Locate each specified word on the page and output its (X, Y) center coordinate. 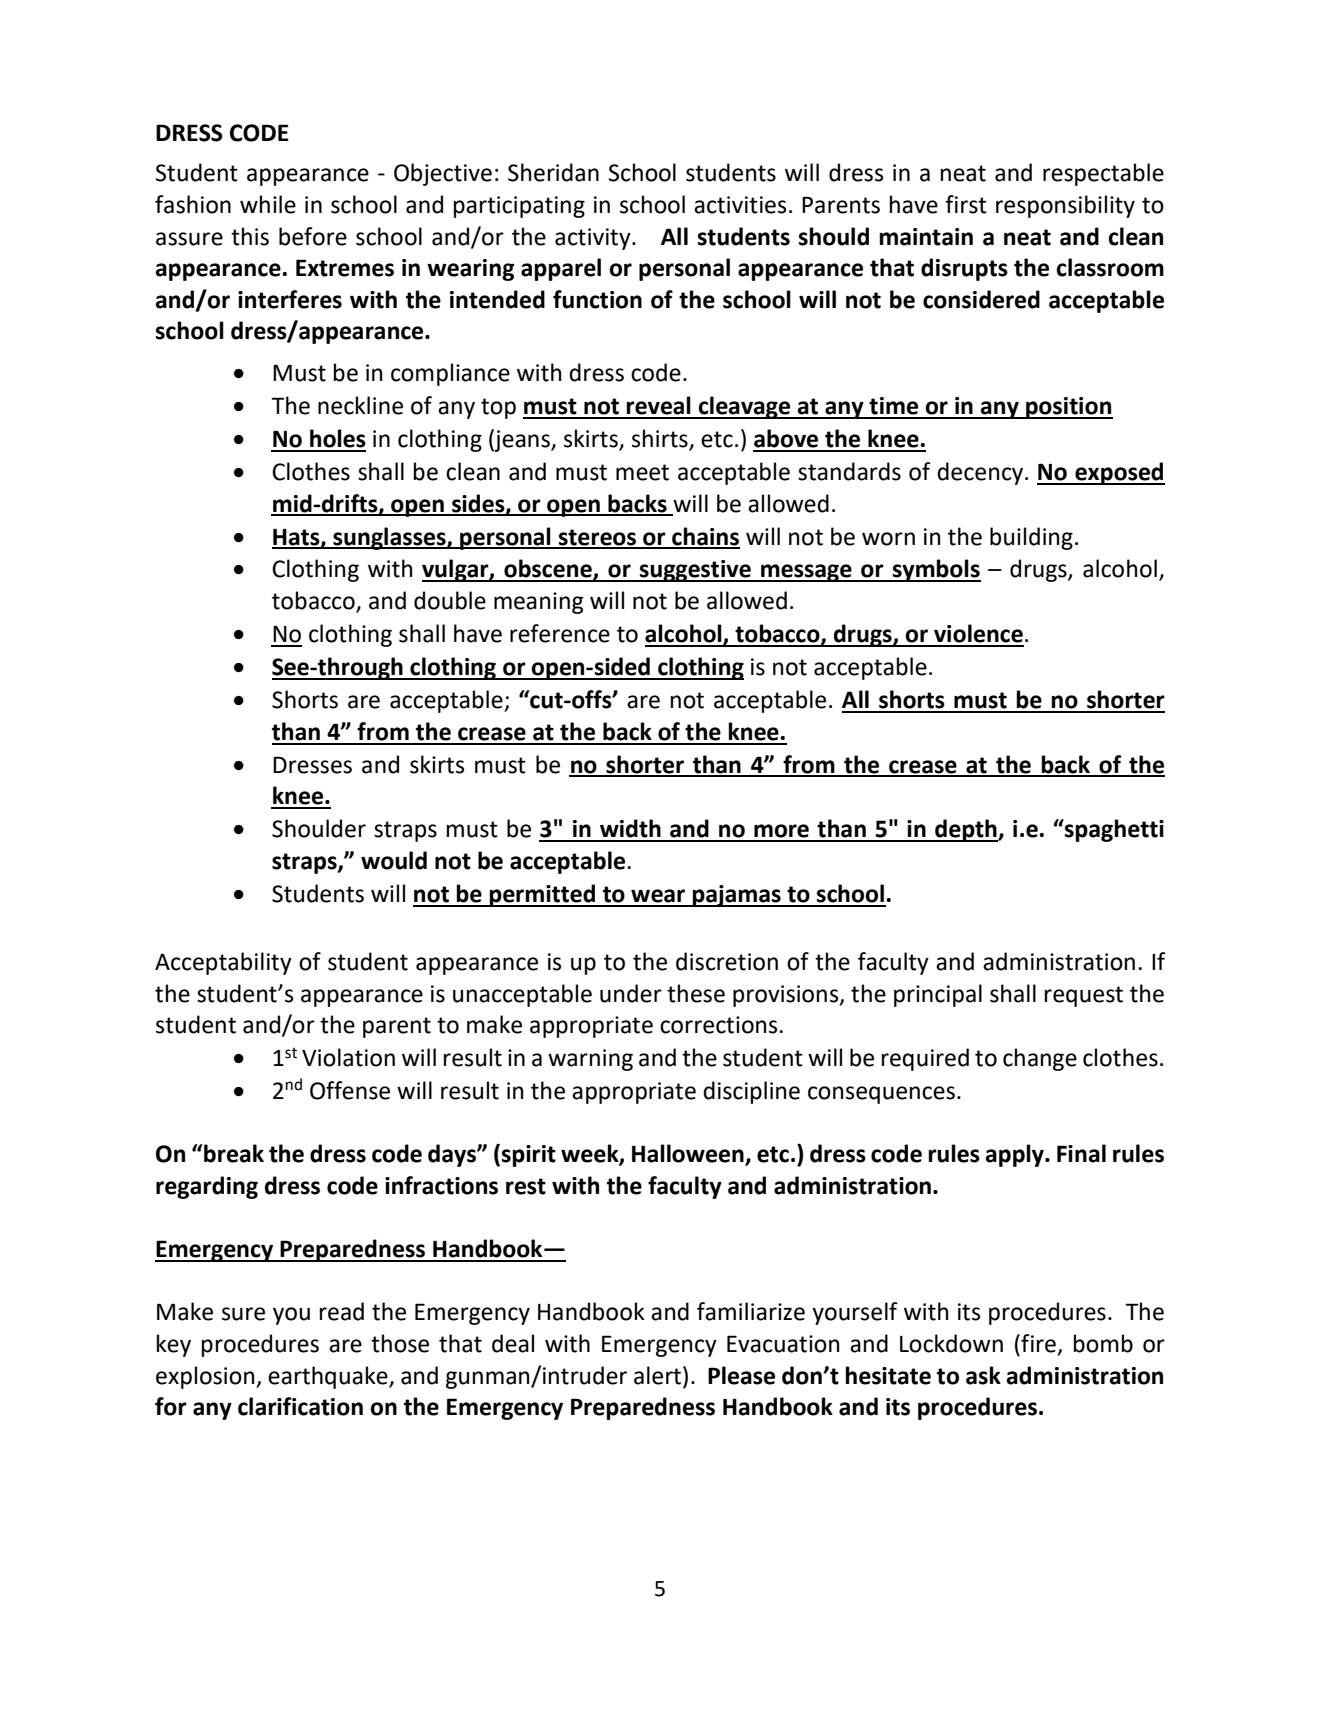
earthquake (329, 1377)
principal (938, 995)
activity (594, 239)
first (966, 204)
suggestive (695, 571)
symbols (936, 570)
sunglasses (389, 538)
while (268, 204)
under (631, 993)
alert (659, 1375)
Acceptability (223, 963)
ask (983, 1375)
